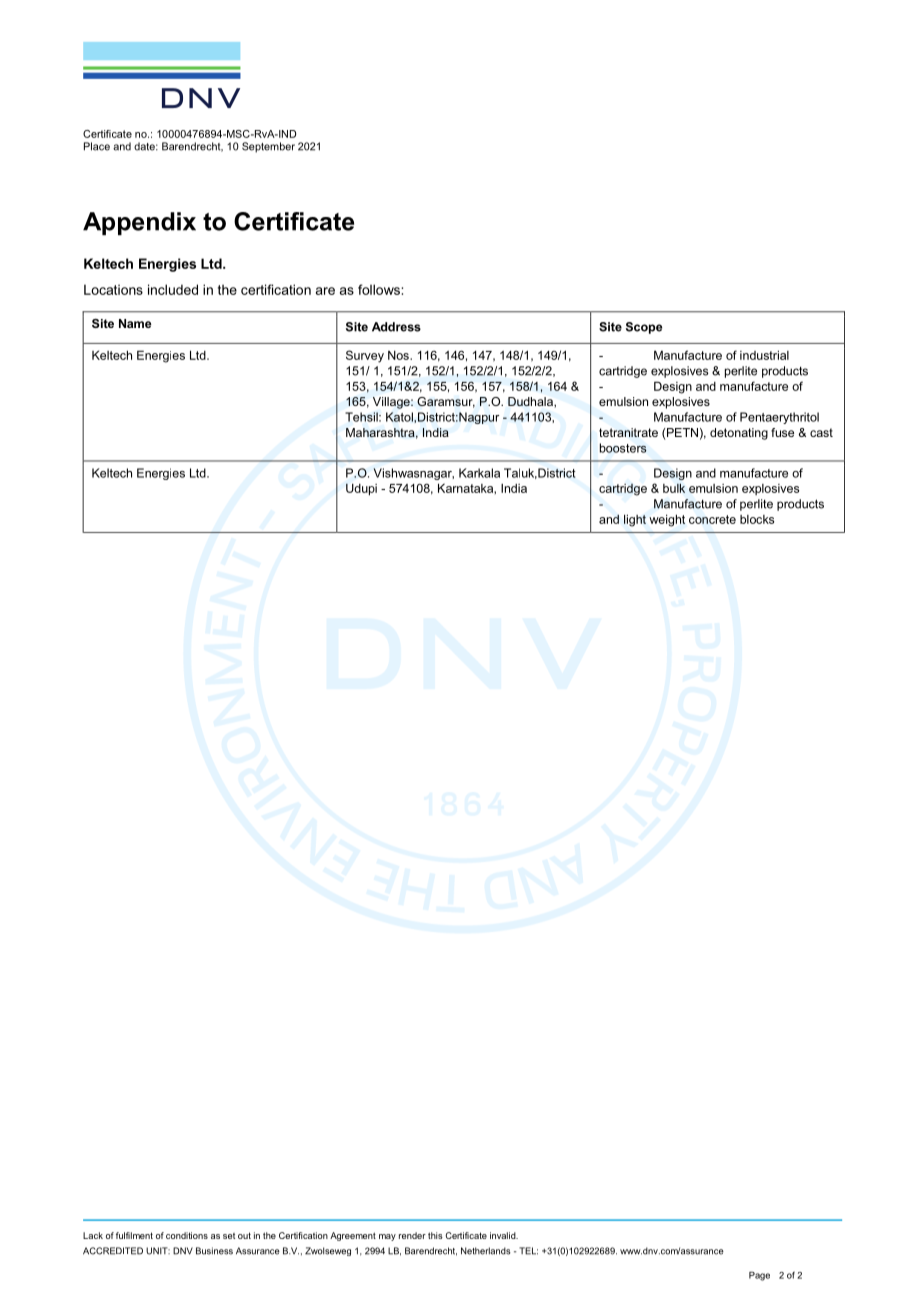  What do you see at coordinates (644, 328) in the image?
I see `Scope` at bounding box center [644, 328].
